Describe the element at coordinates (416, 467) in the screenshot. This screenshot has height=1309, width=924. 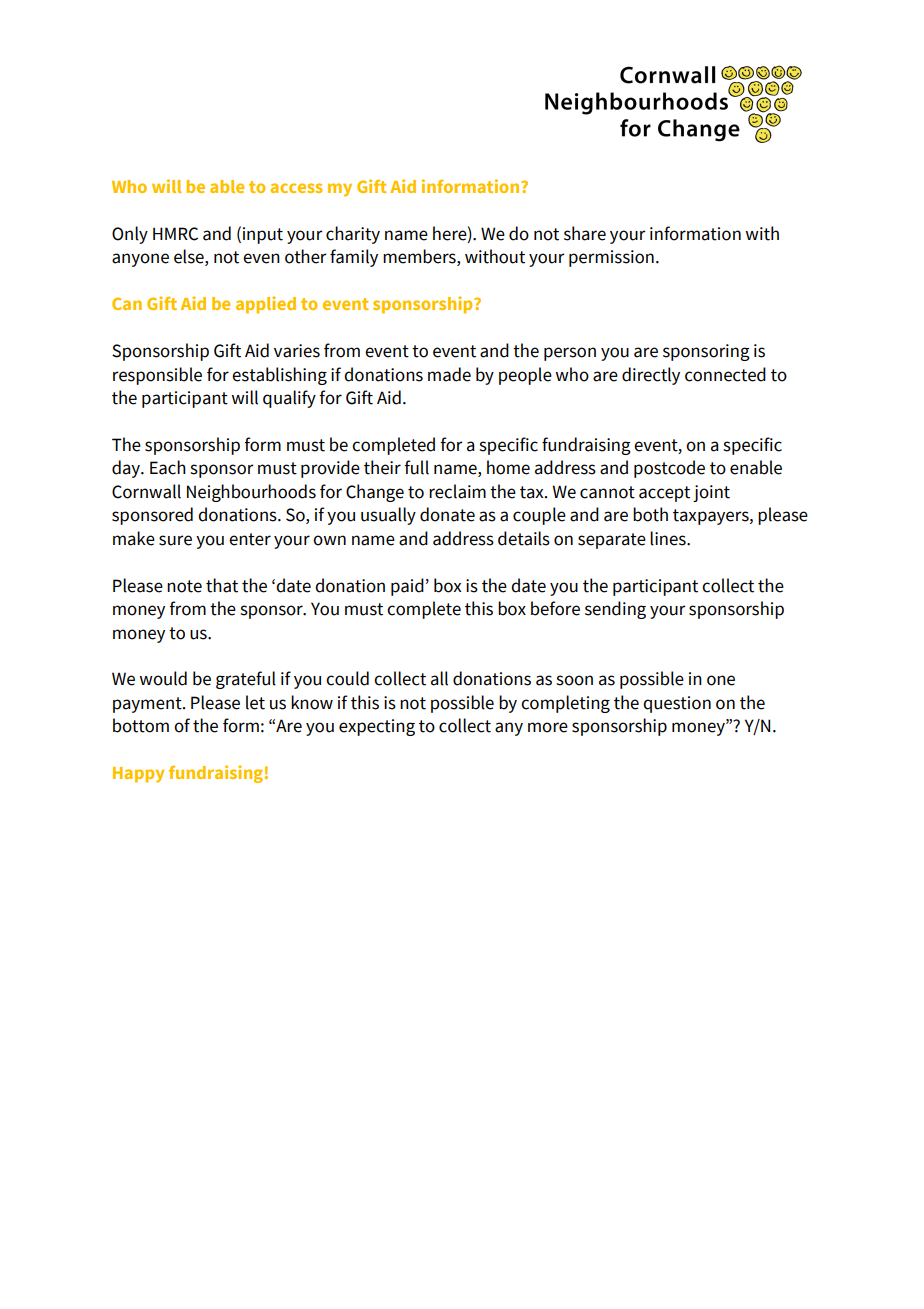
I see `full` at that location.
